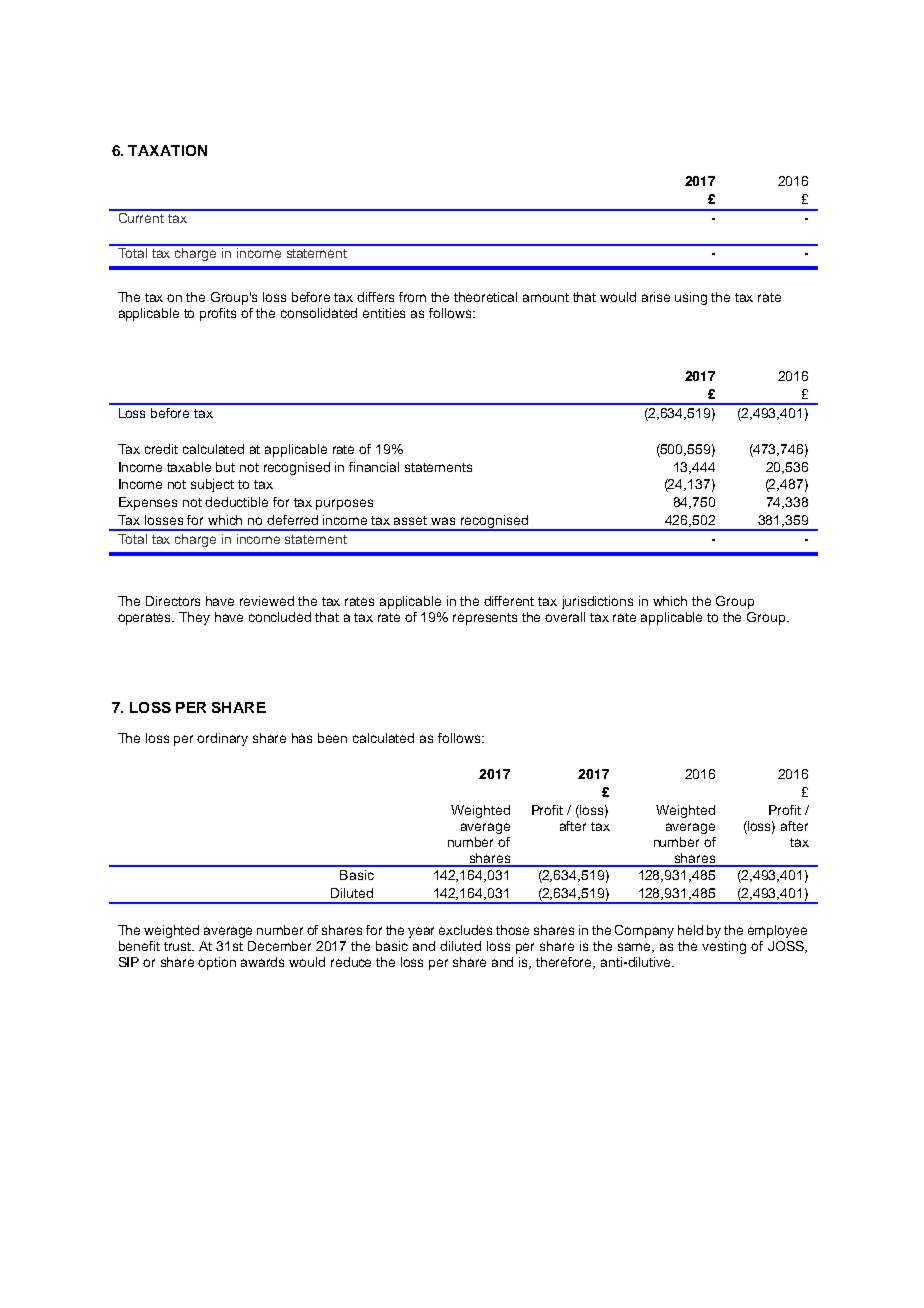 The width and height of the screenshot is (924, 1308). What do you see at coordinates (597, 602) in the screenshot?
I see `jurisdictions` at bounding box center [597, 602].
